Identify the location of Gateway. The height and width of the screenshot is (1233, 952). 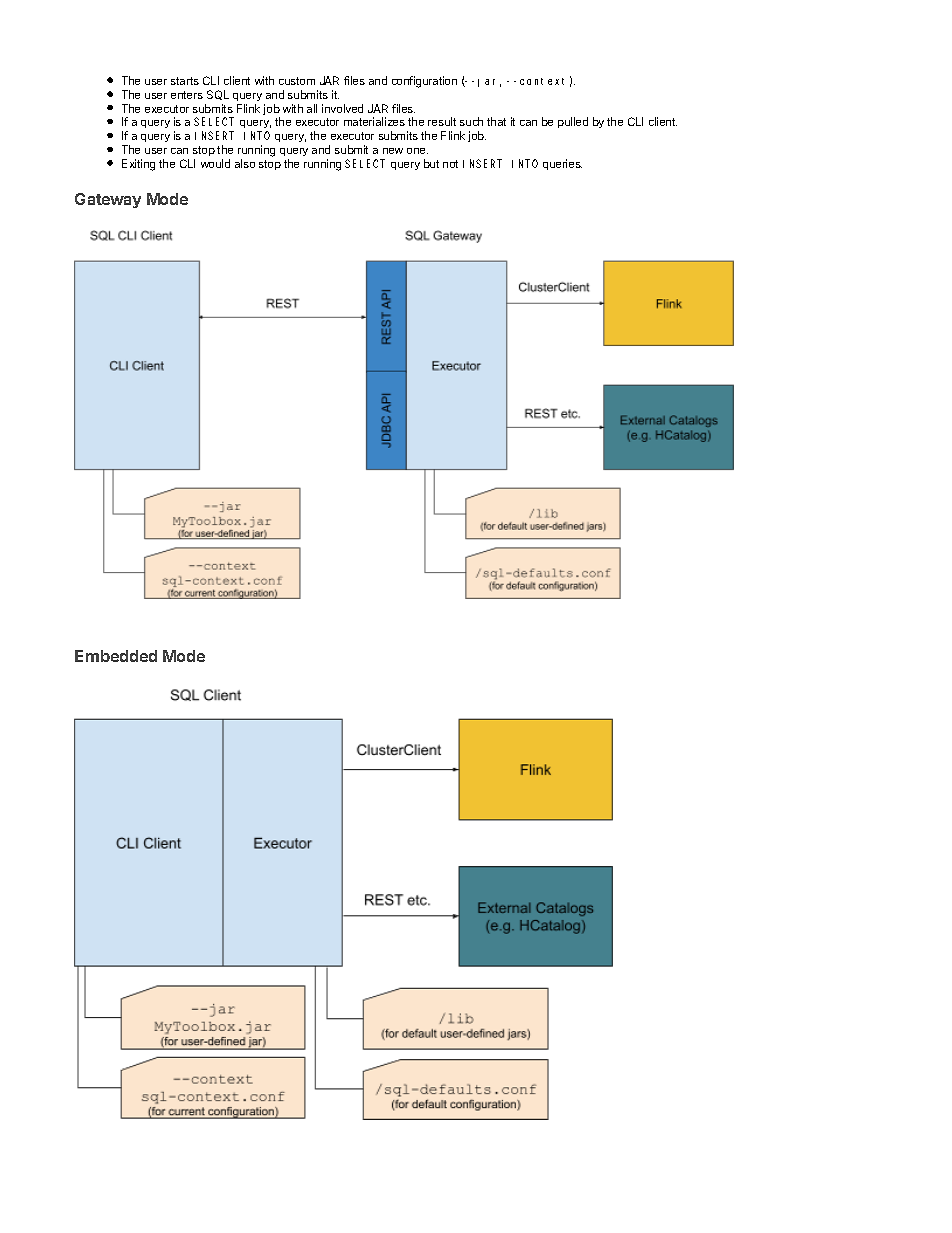
(108, 200).
